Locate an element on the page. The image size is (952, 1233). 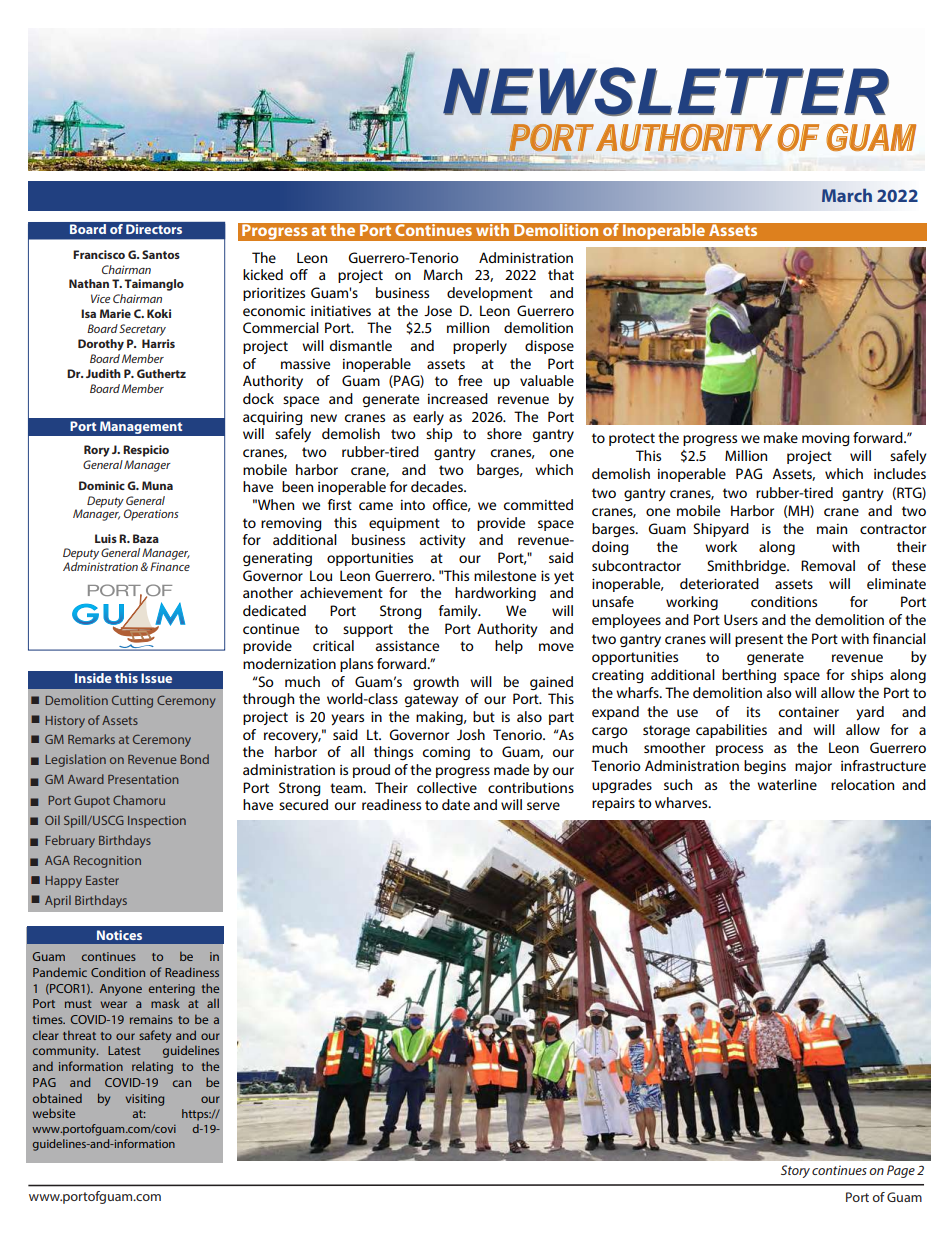
Finance is located at coordinates (170, 566).
